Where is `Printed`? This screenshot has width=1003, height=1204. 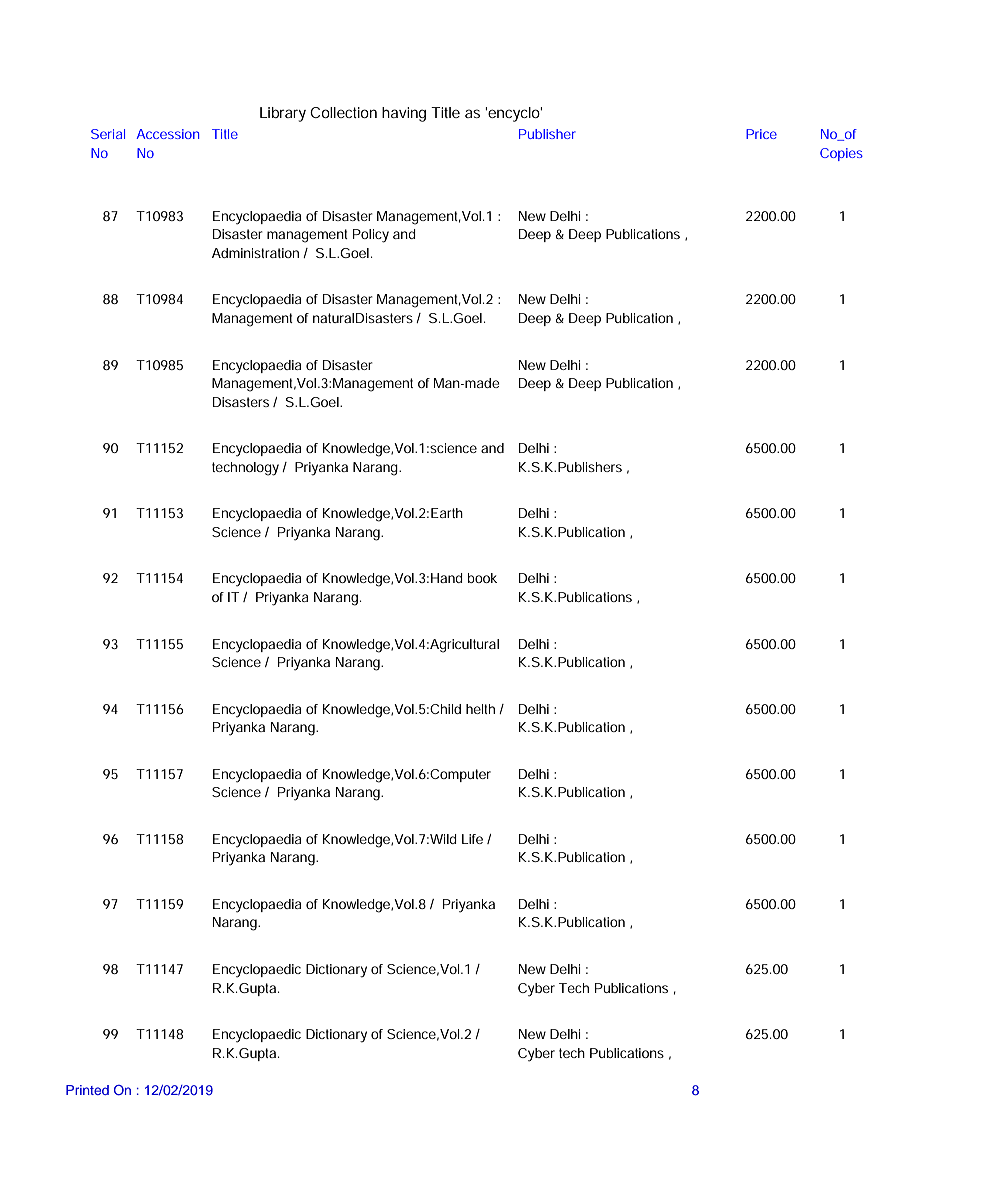 Printed is located at coordinates (87, 1090).
